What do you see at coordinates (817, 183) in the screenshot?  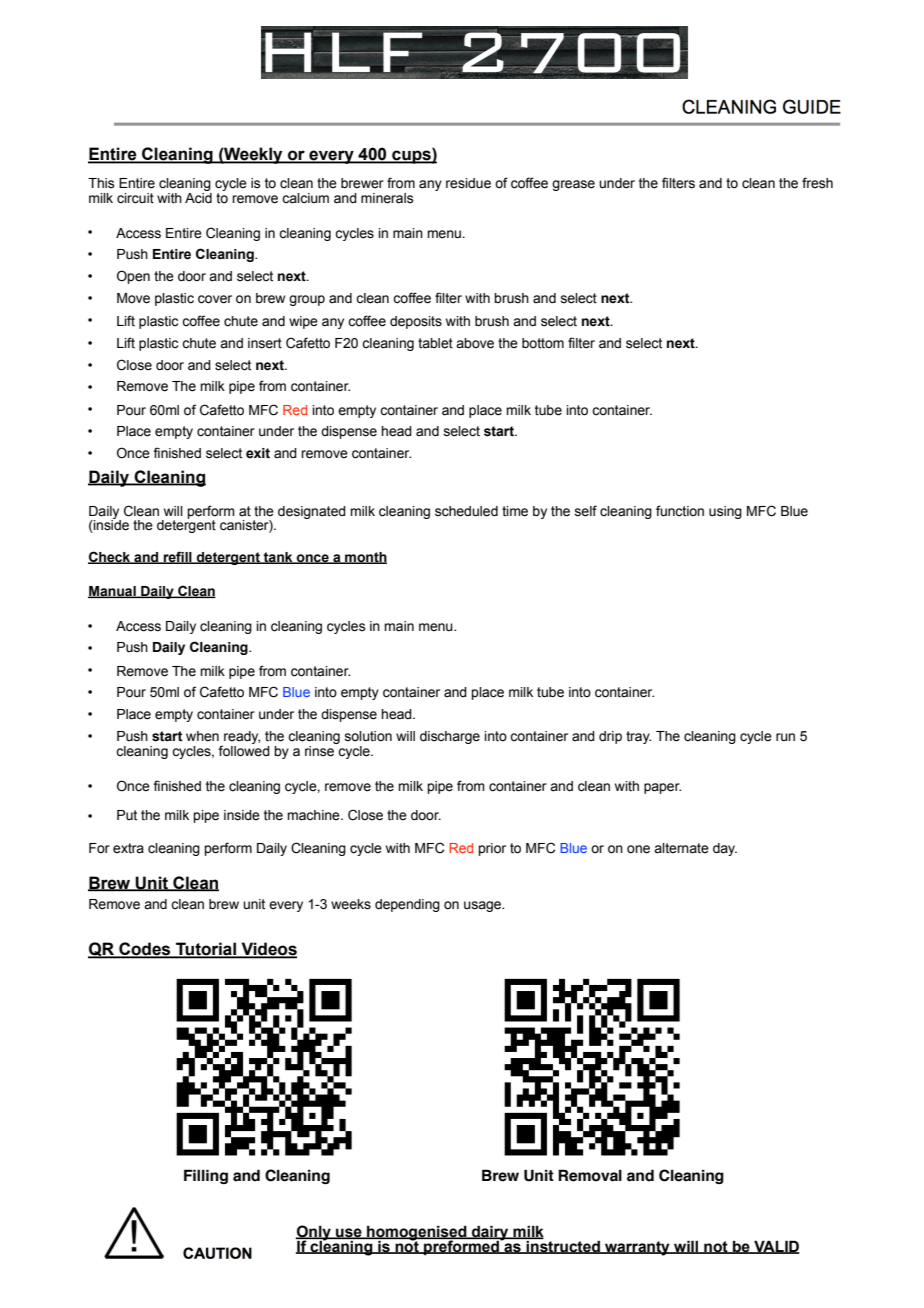 I see `fresh` at bounding box center [817, 183].
